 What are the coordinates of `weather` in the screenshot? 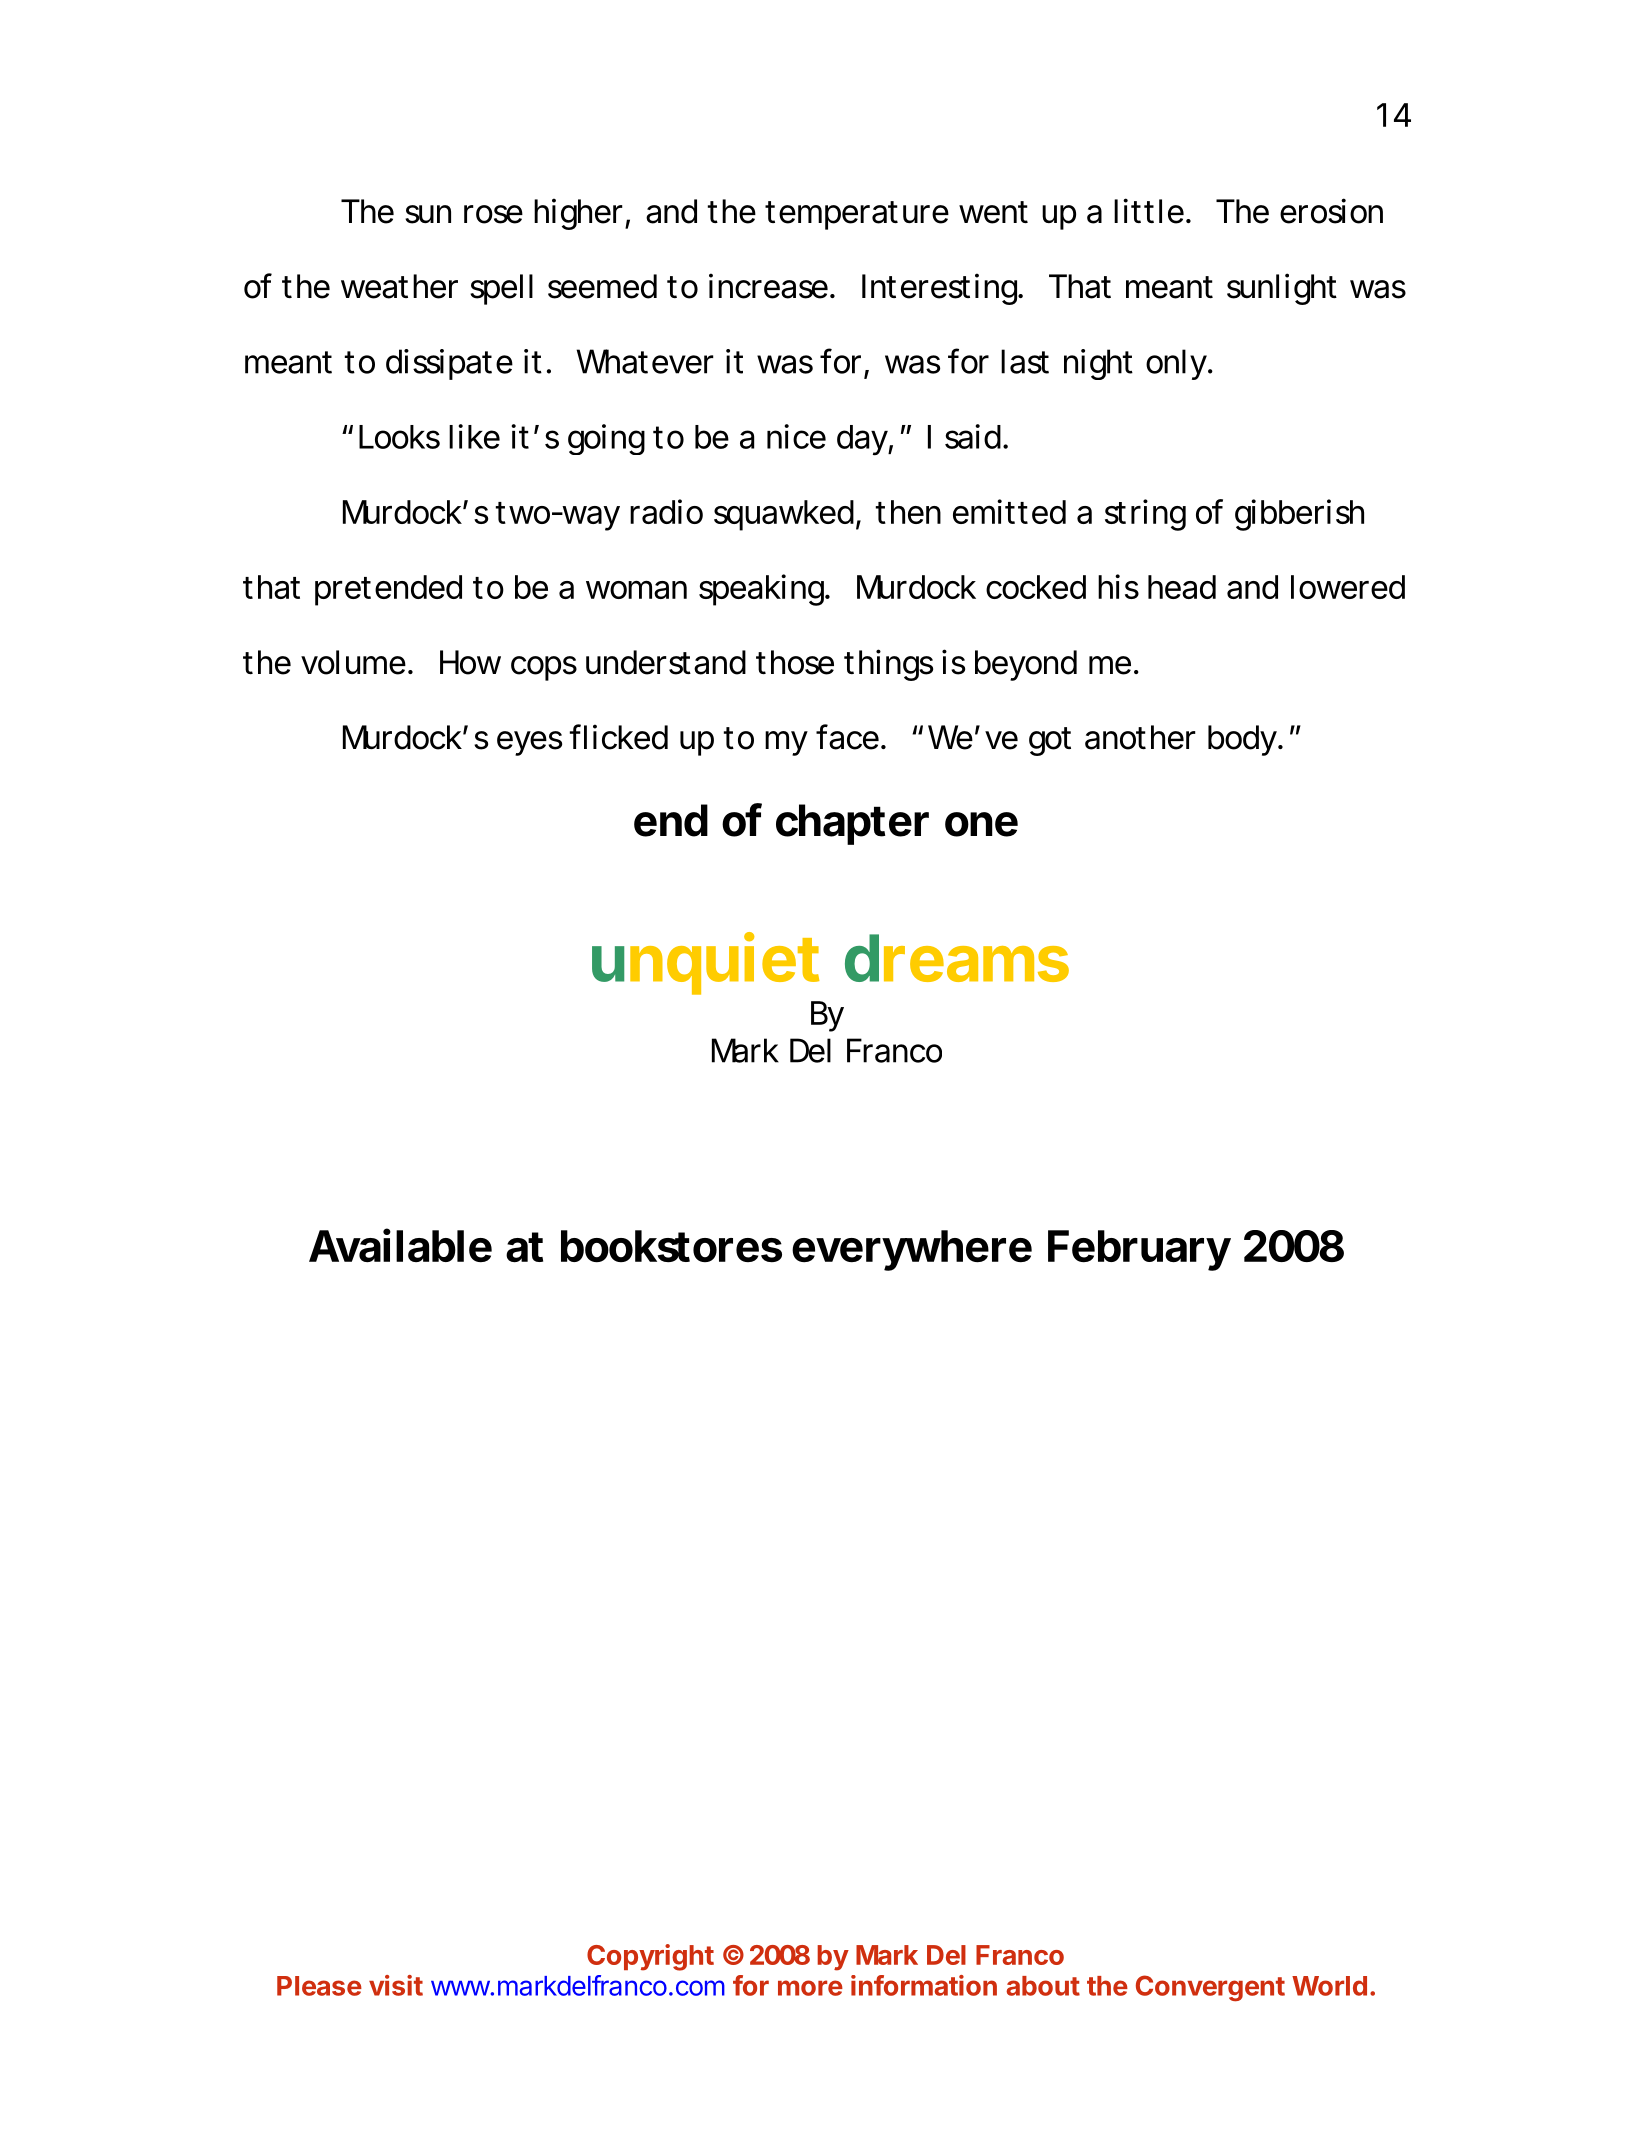 It's located at (399, 286).
